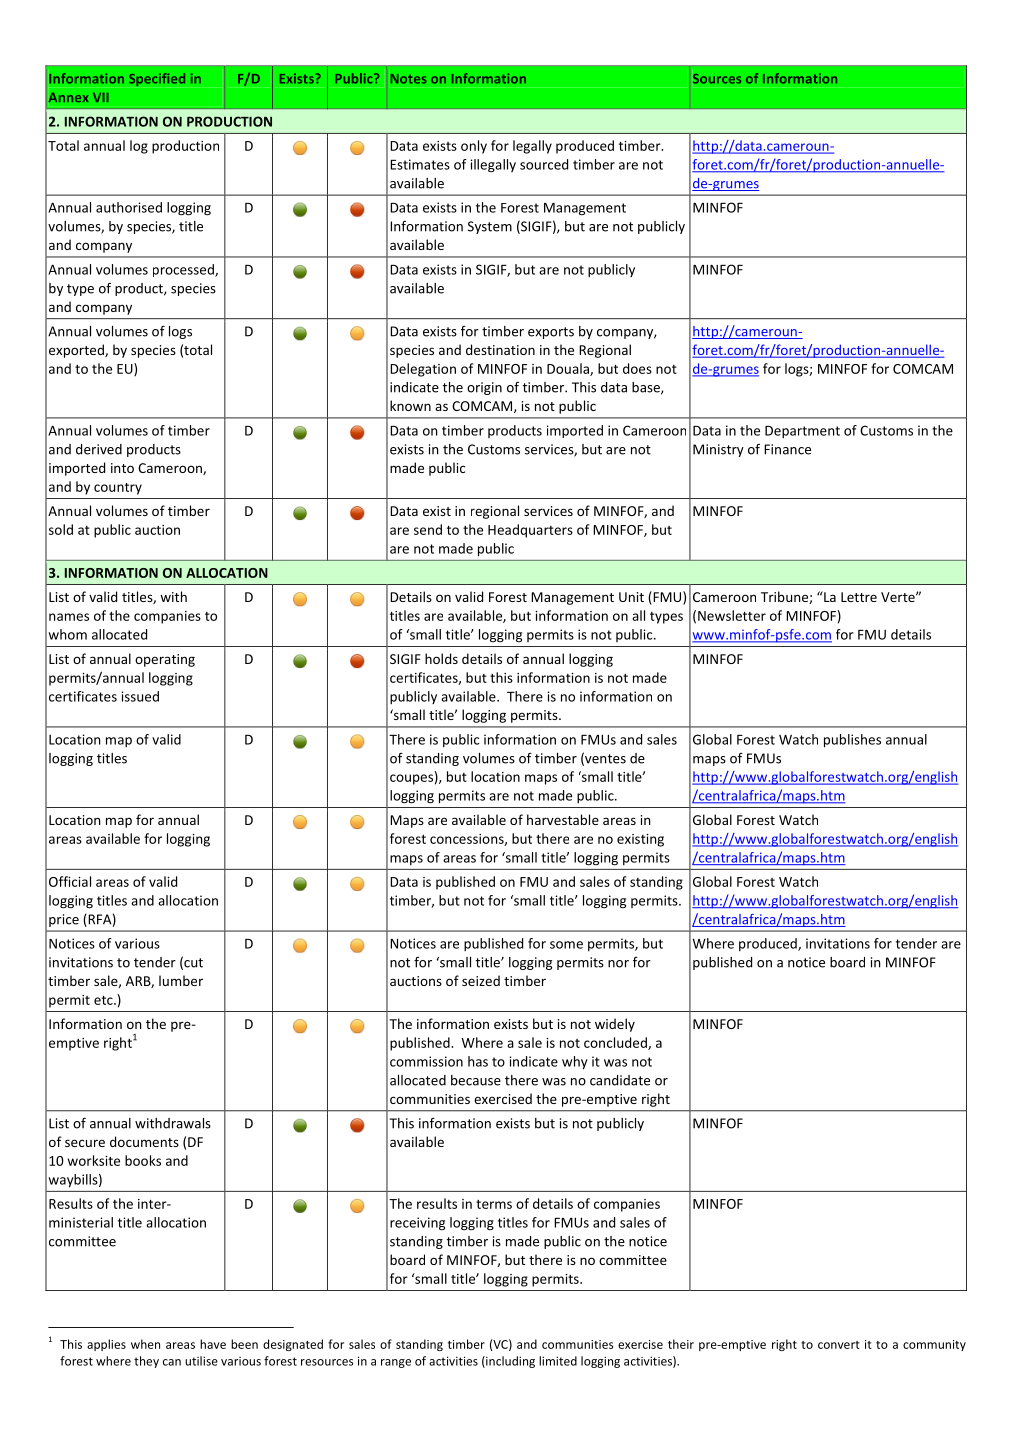  What do you see at coordinates (441, 658) in the screenshot?
I see `holds` at bounding box center [441, 658].
